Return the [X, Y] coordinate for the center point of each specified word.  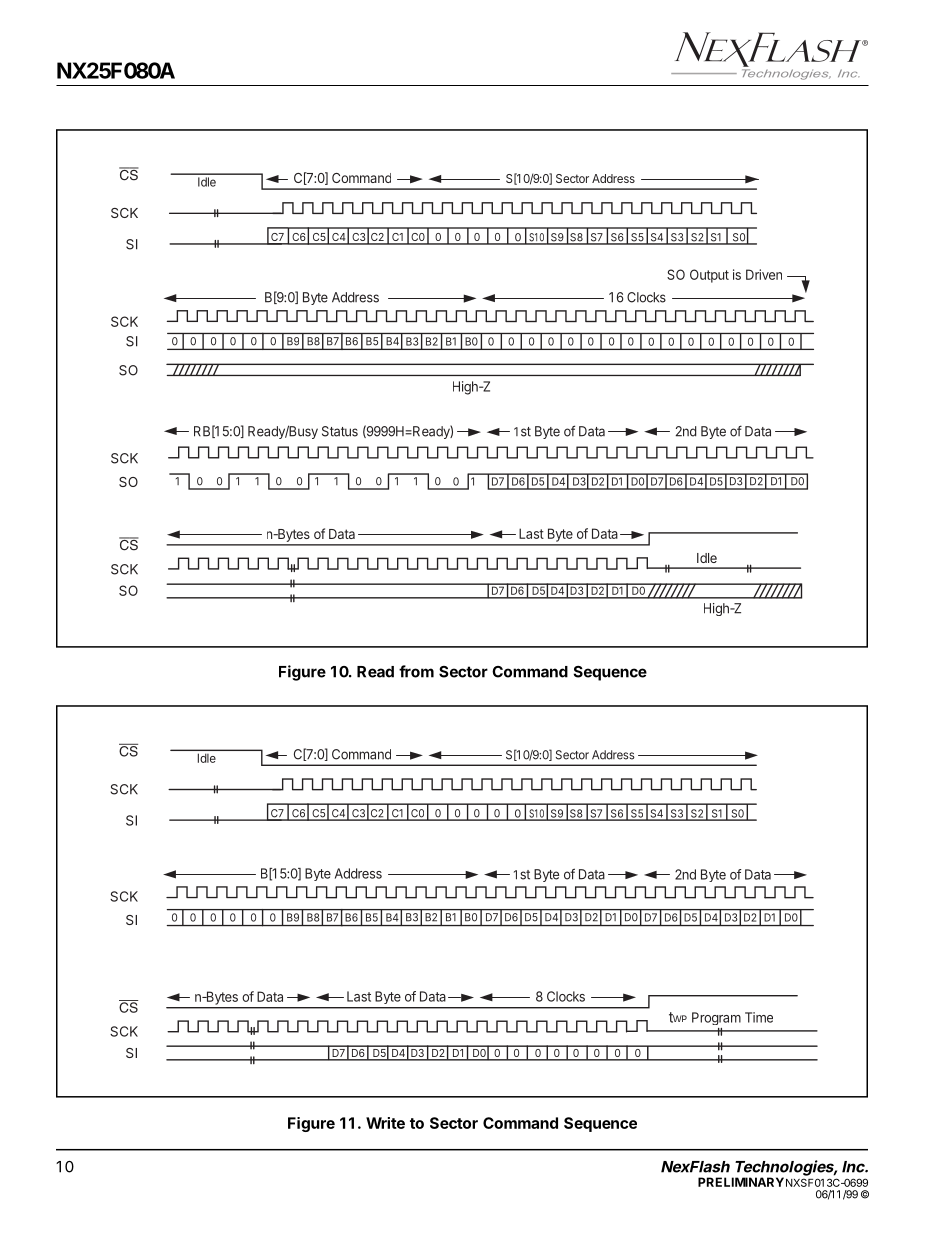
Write [385, 1123]
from [416, 671]
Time [759, 1017]
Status [340, 431]
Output [709, 276]
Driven [764, 274]
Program [716, 1018]
